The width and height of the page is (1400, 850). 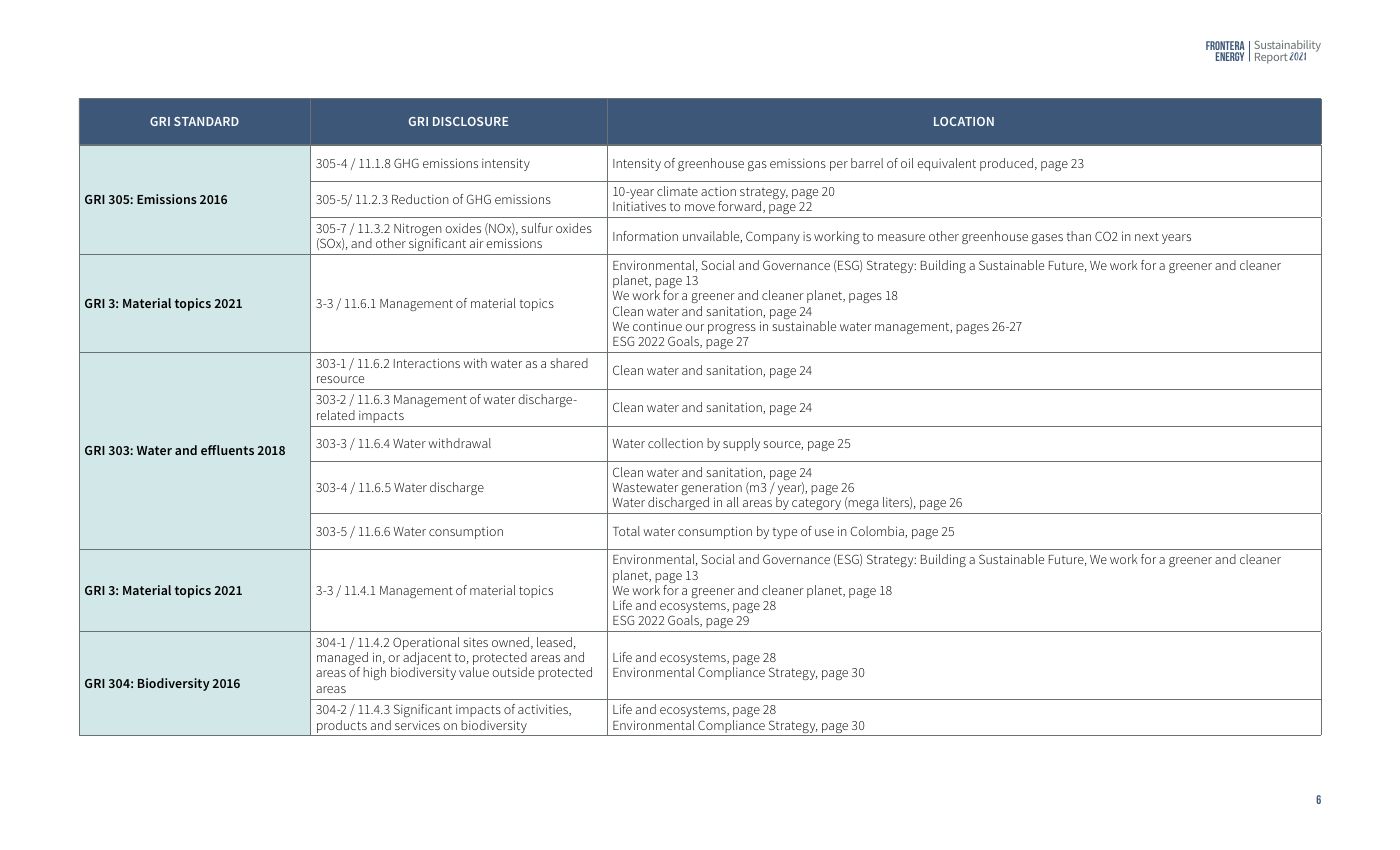 I want to click on progress, so click(x=732, y=329).
